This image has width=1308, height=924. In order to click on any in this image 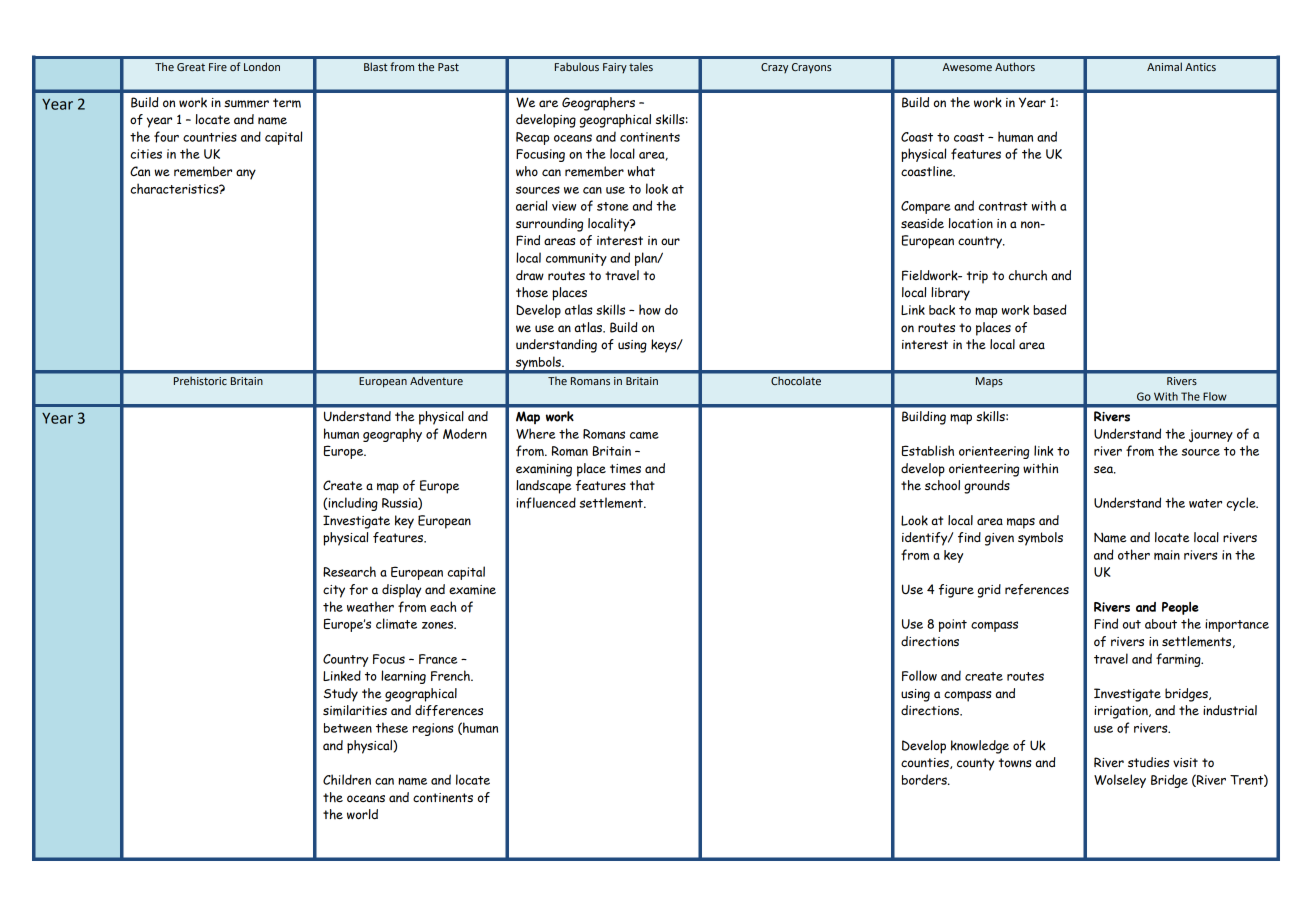, I will do `click(246, 174)`.
